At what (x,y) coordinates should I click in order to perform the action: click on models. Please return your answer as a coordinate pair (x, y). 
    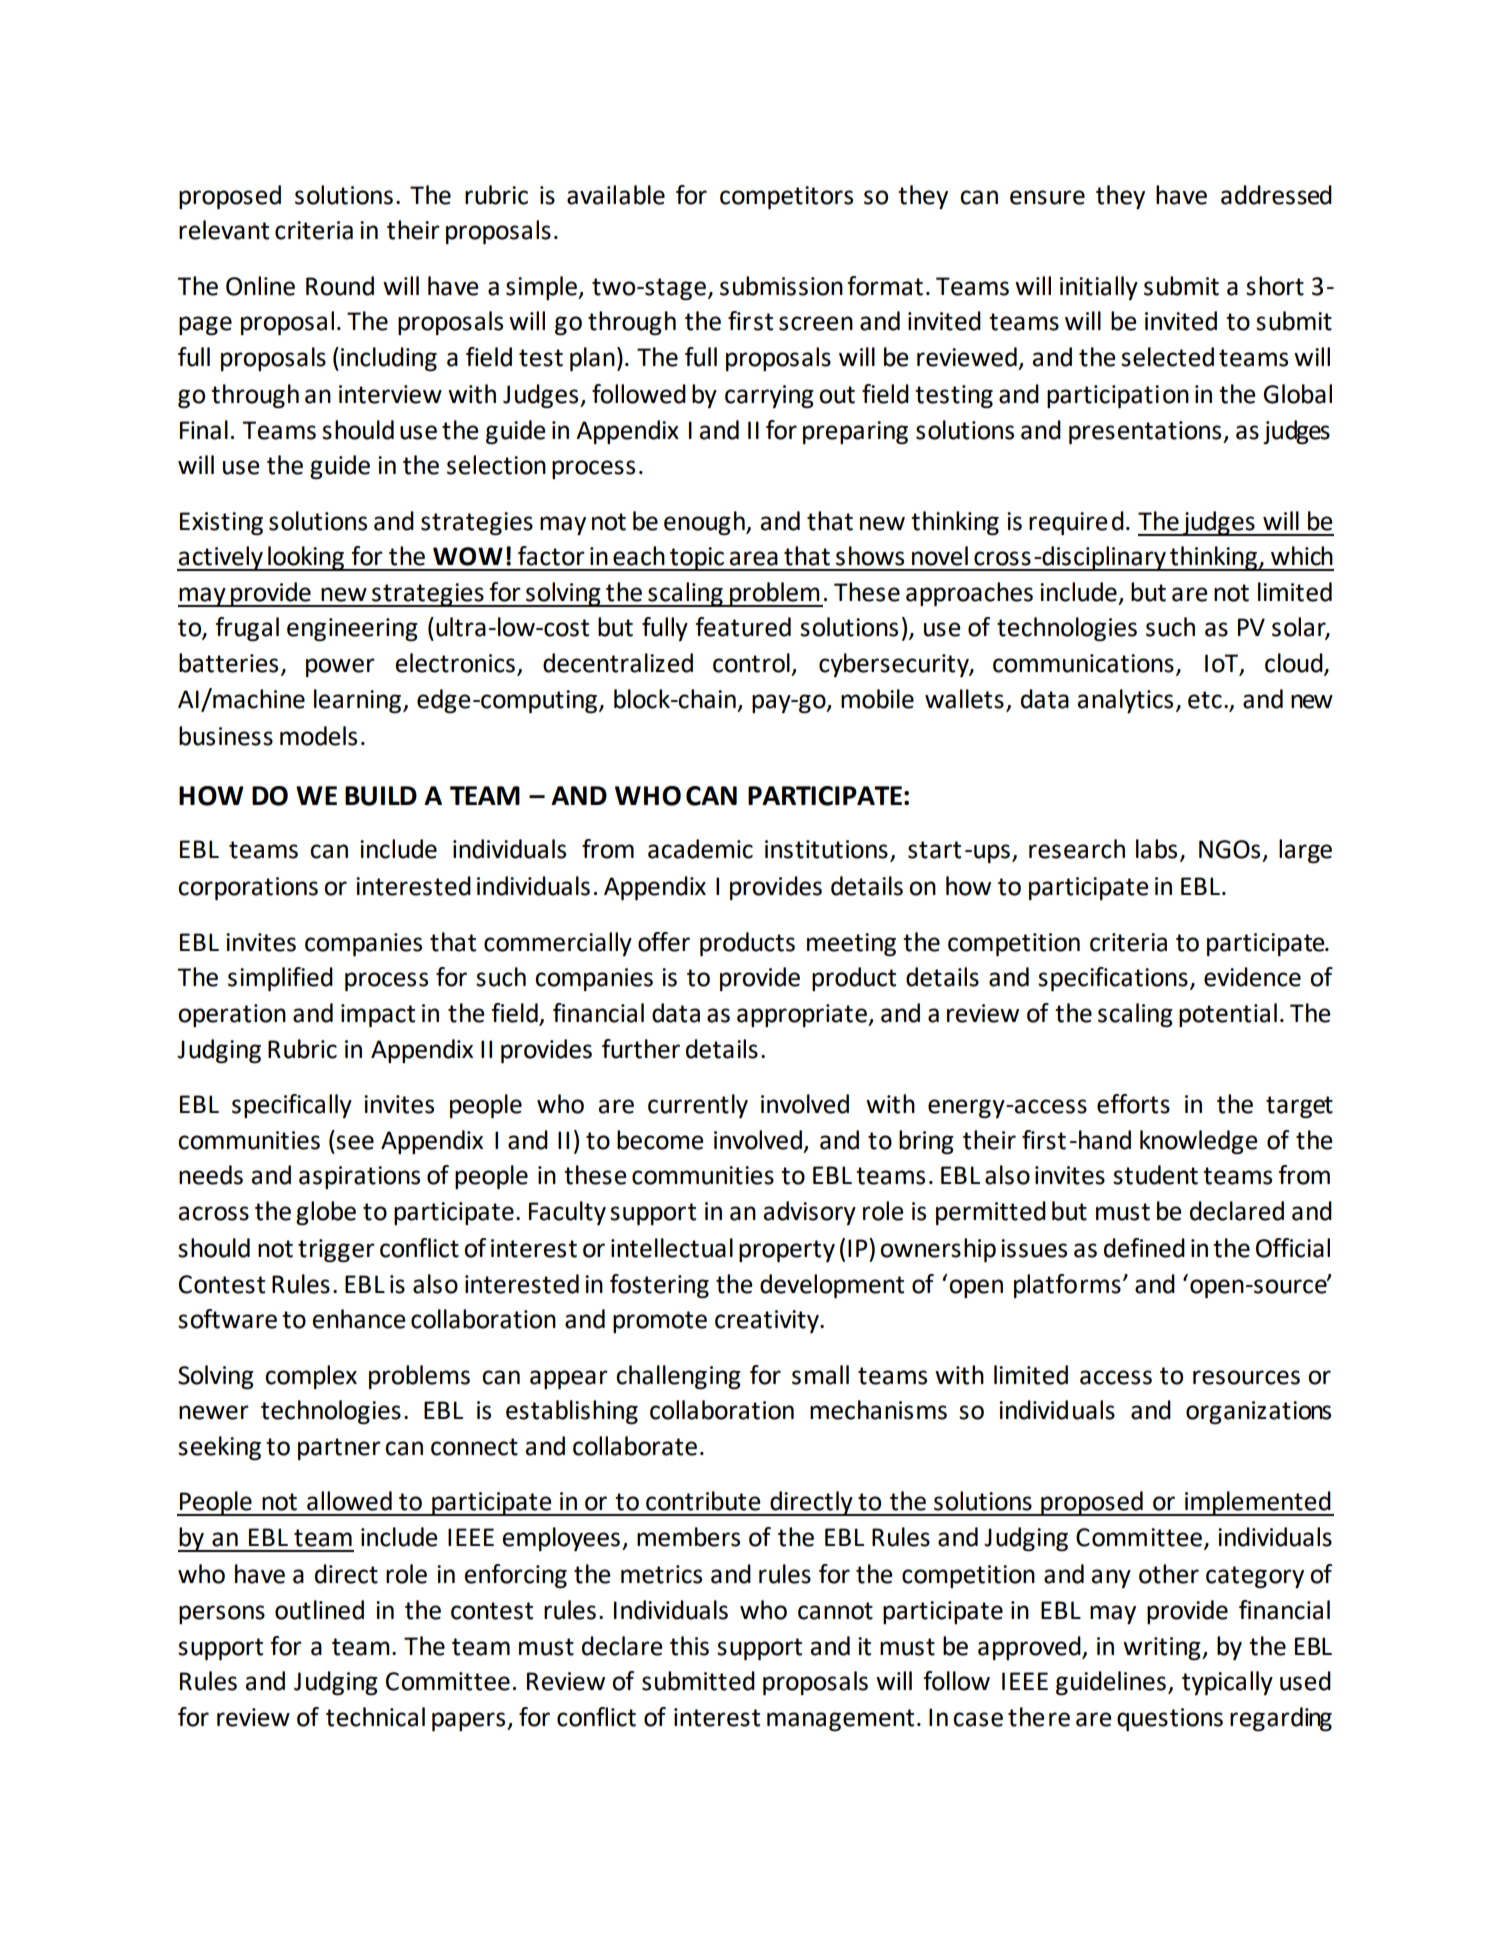
    Looking at the image, I should click on (318, 736).
